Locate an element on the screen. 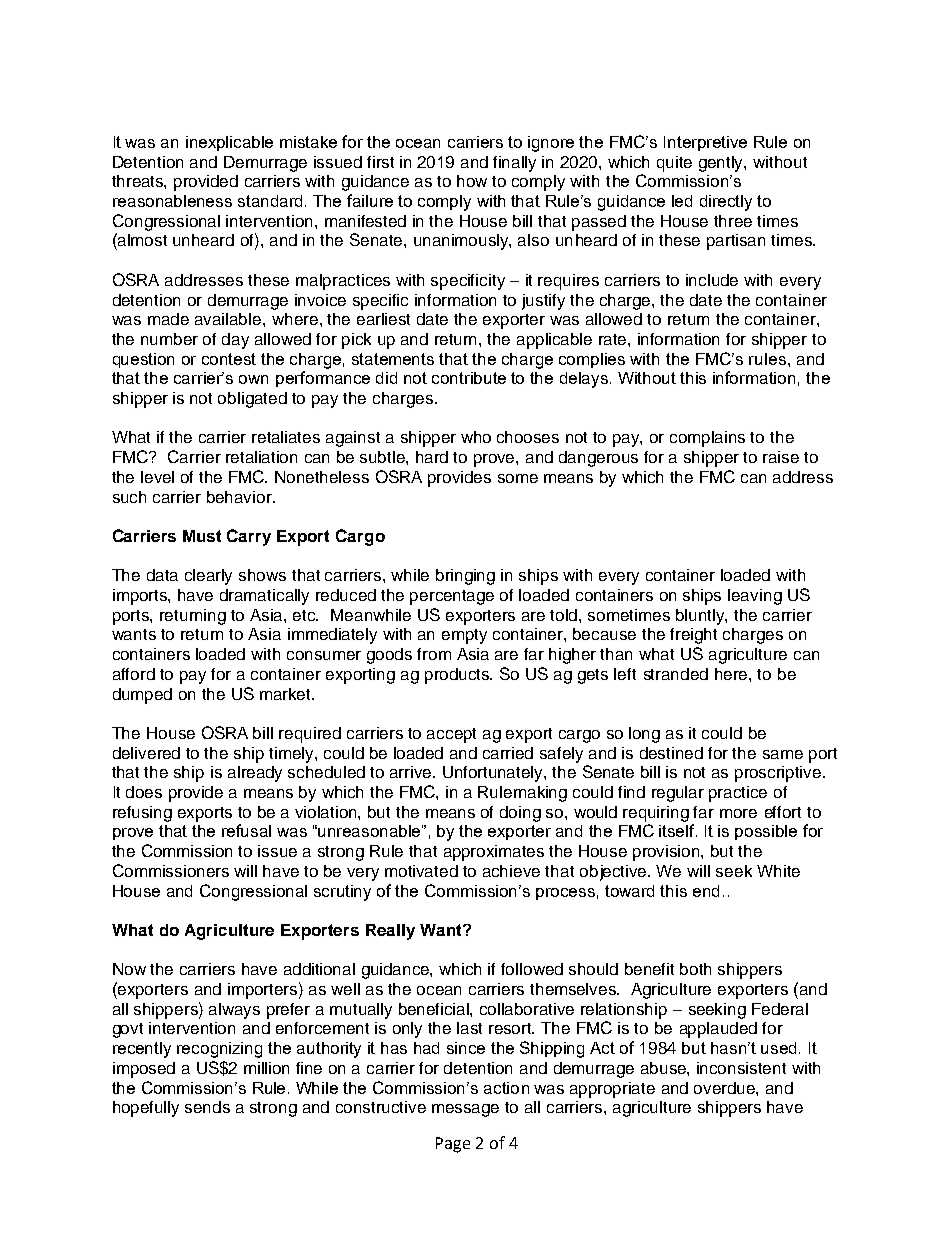  motivated is located at coordinates (421, 871).
